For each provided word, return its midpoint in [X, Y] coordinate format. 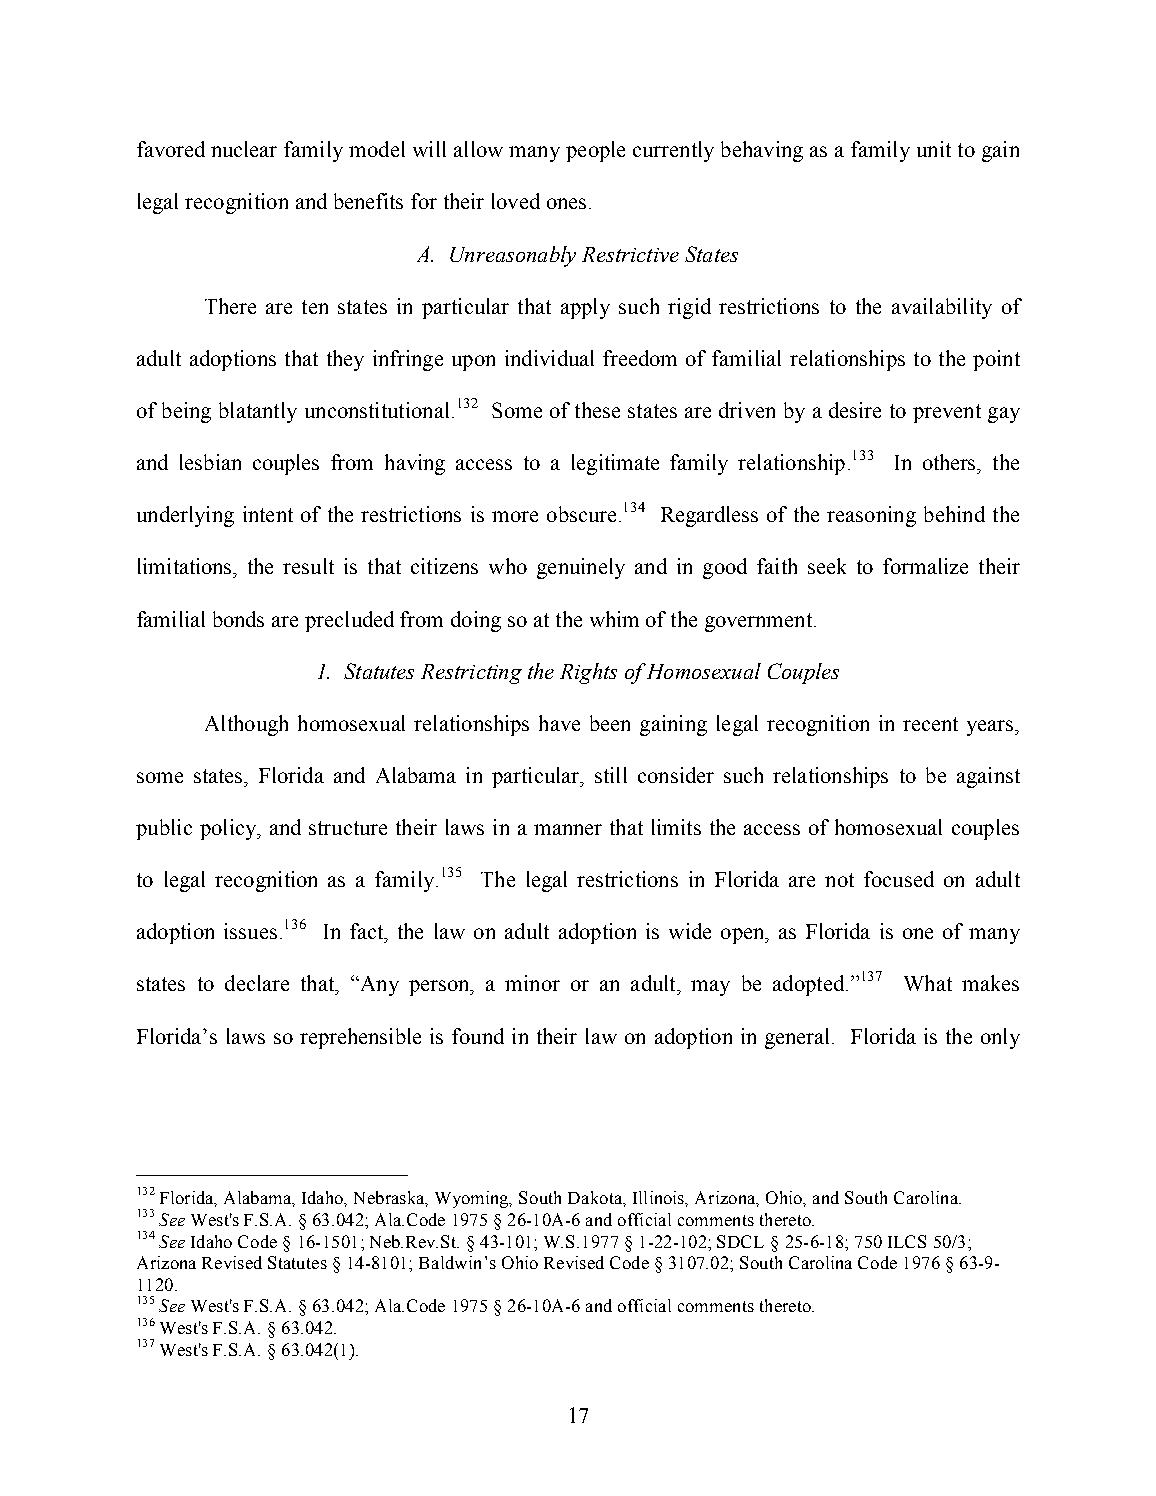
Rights [588, 673]
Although [246, 725]
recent [930, 724]
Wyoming [473, 1199]
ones [566, 203]
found [478, 1036]
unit [934, 149]
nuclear [244, 149]
